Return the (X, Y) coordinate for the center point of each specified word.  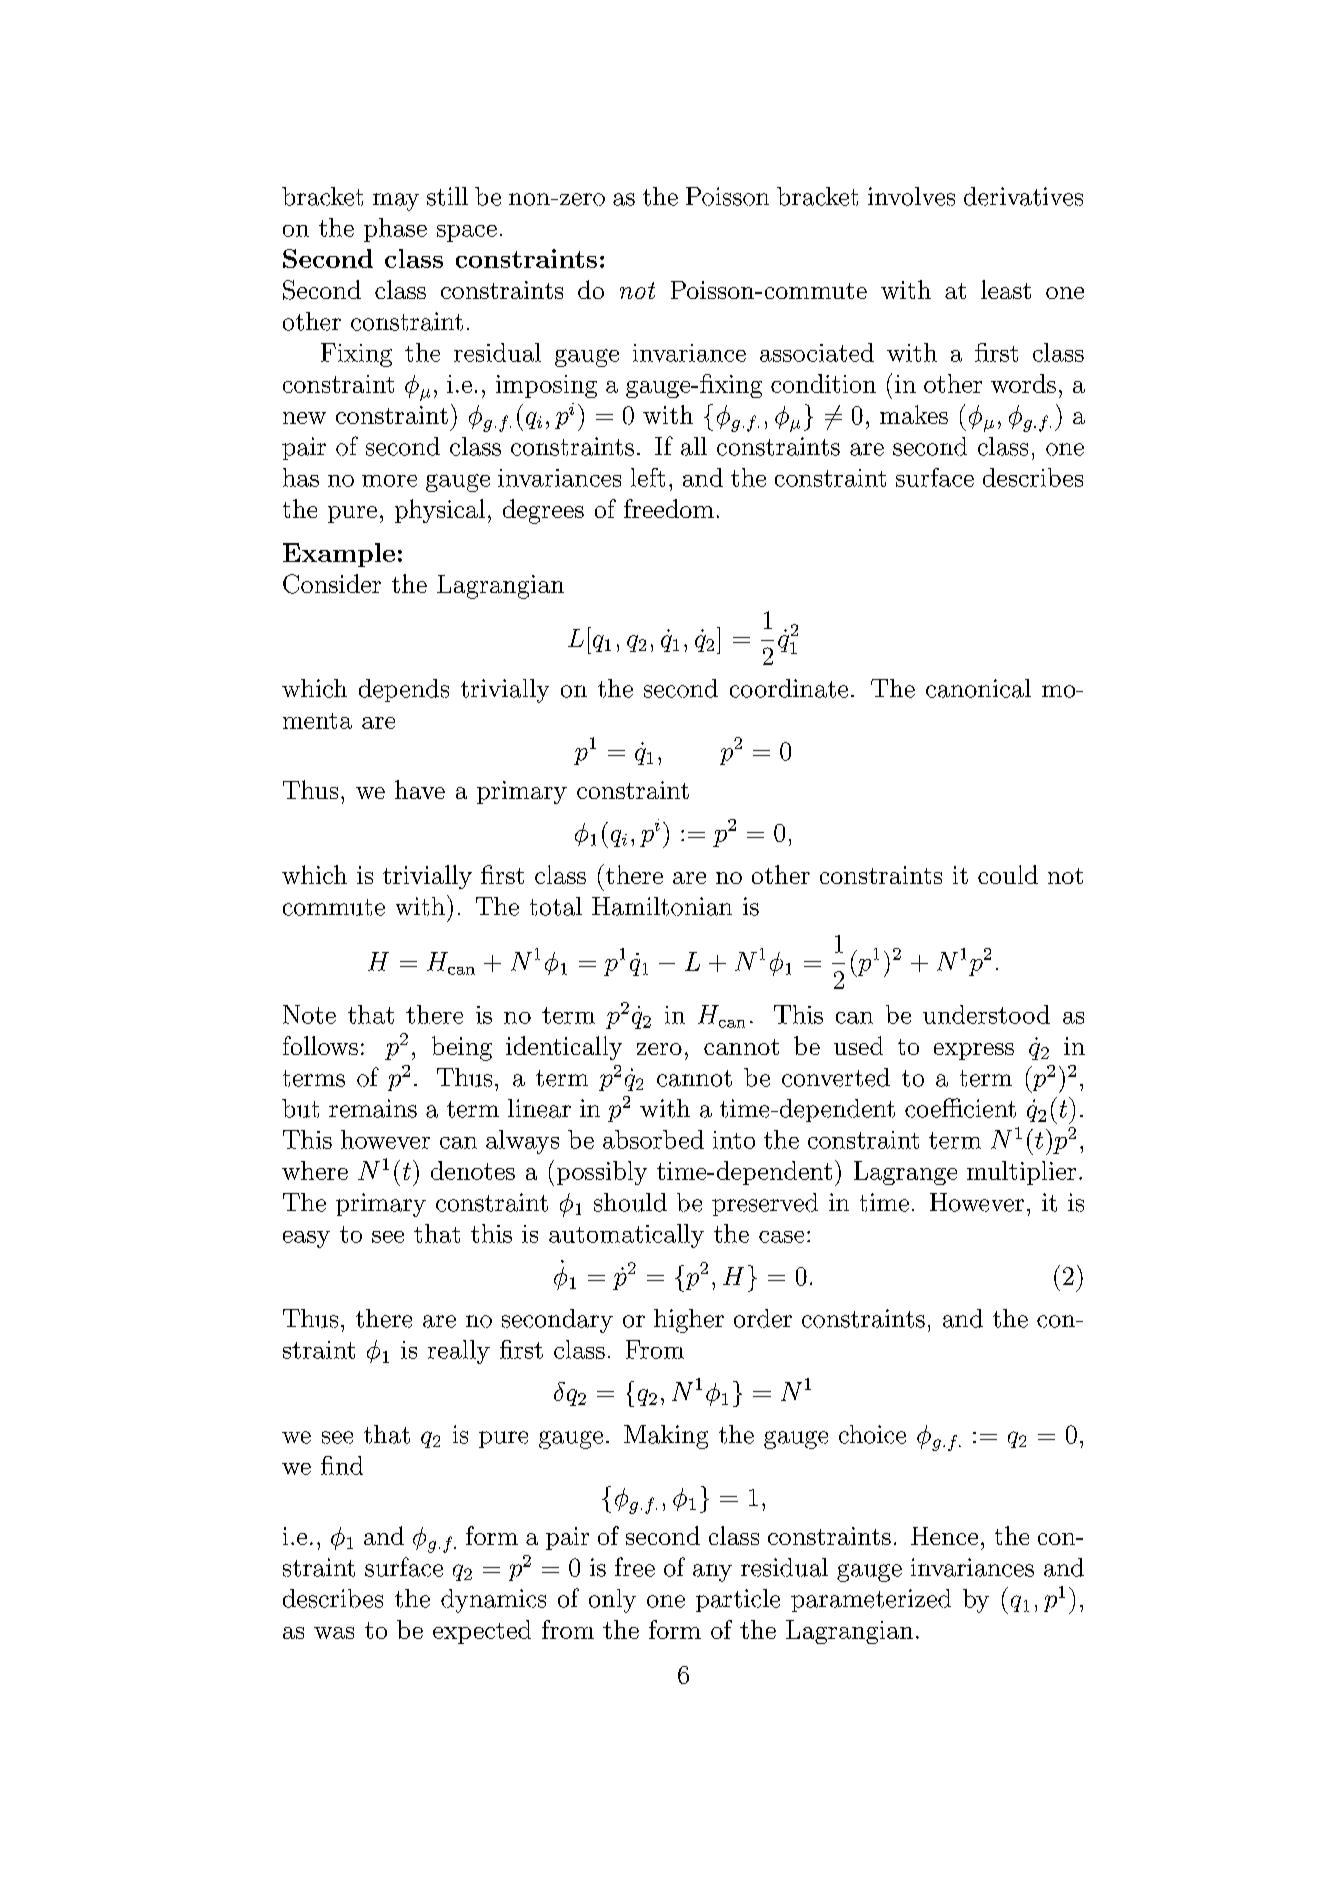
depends (404, 690)
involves (911, 196)
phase (395, 230)
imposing (546, 386)
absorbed (653, 1139)
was (334, 1633)
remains (373, 1108)
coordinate (789, 688)
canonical (978, 688)
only (612, 1601)
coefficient (960, 1108)
